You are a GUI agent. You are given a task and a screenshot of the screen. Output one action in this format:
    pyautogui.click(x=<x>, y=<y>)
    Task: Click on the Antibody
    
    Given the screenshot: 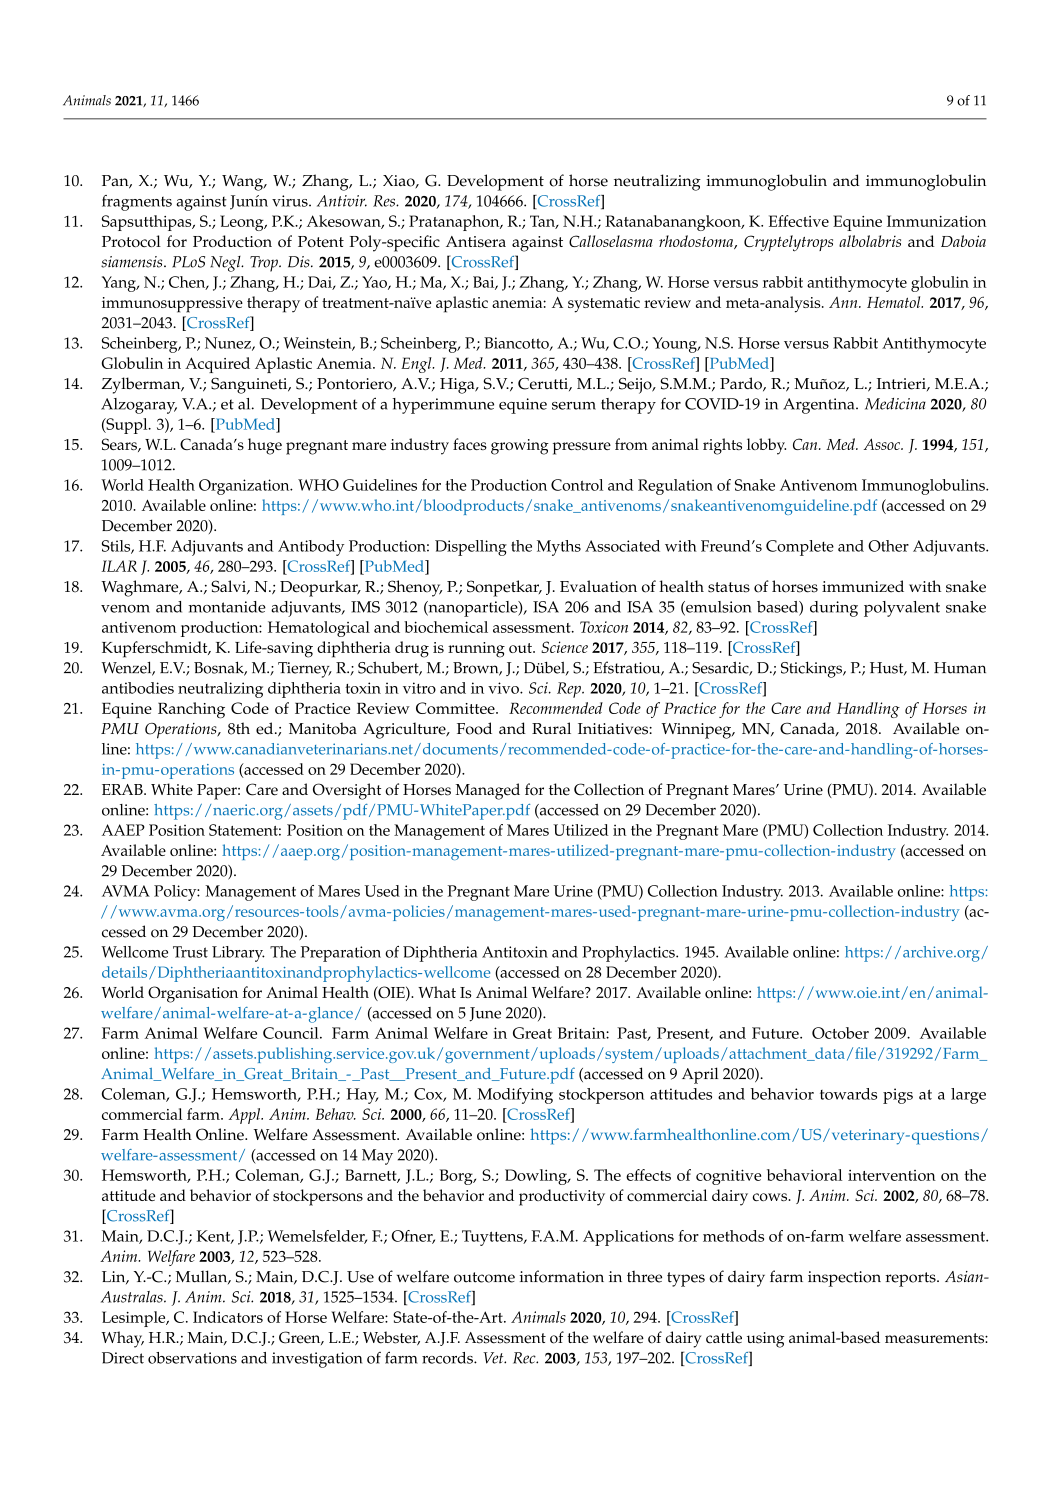 What is the action you would take?
    pyautogui.click(x=311, y=548)
